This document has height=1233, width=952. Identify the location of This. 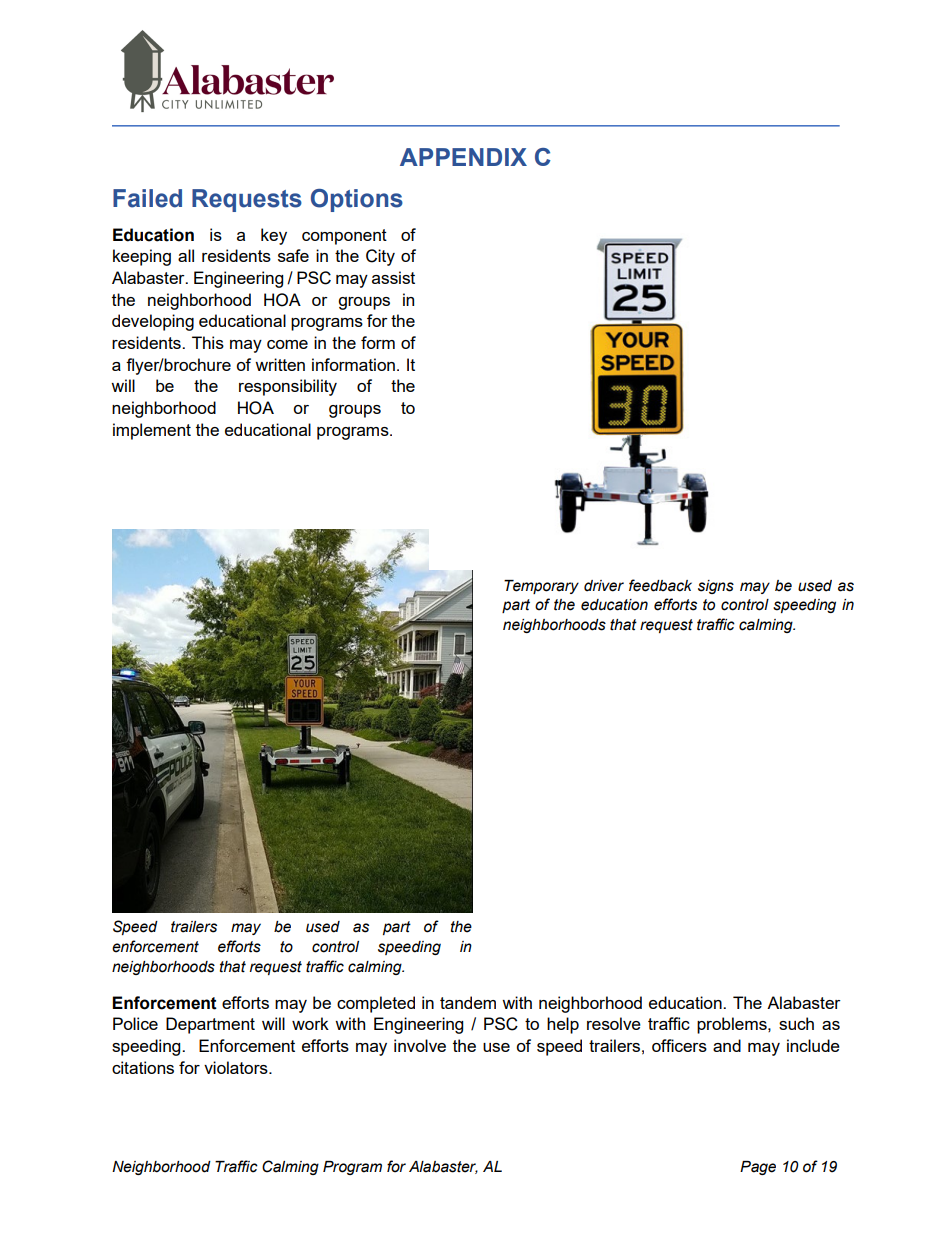
(208, 342).
